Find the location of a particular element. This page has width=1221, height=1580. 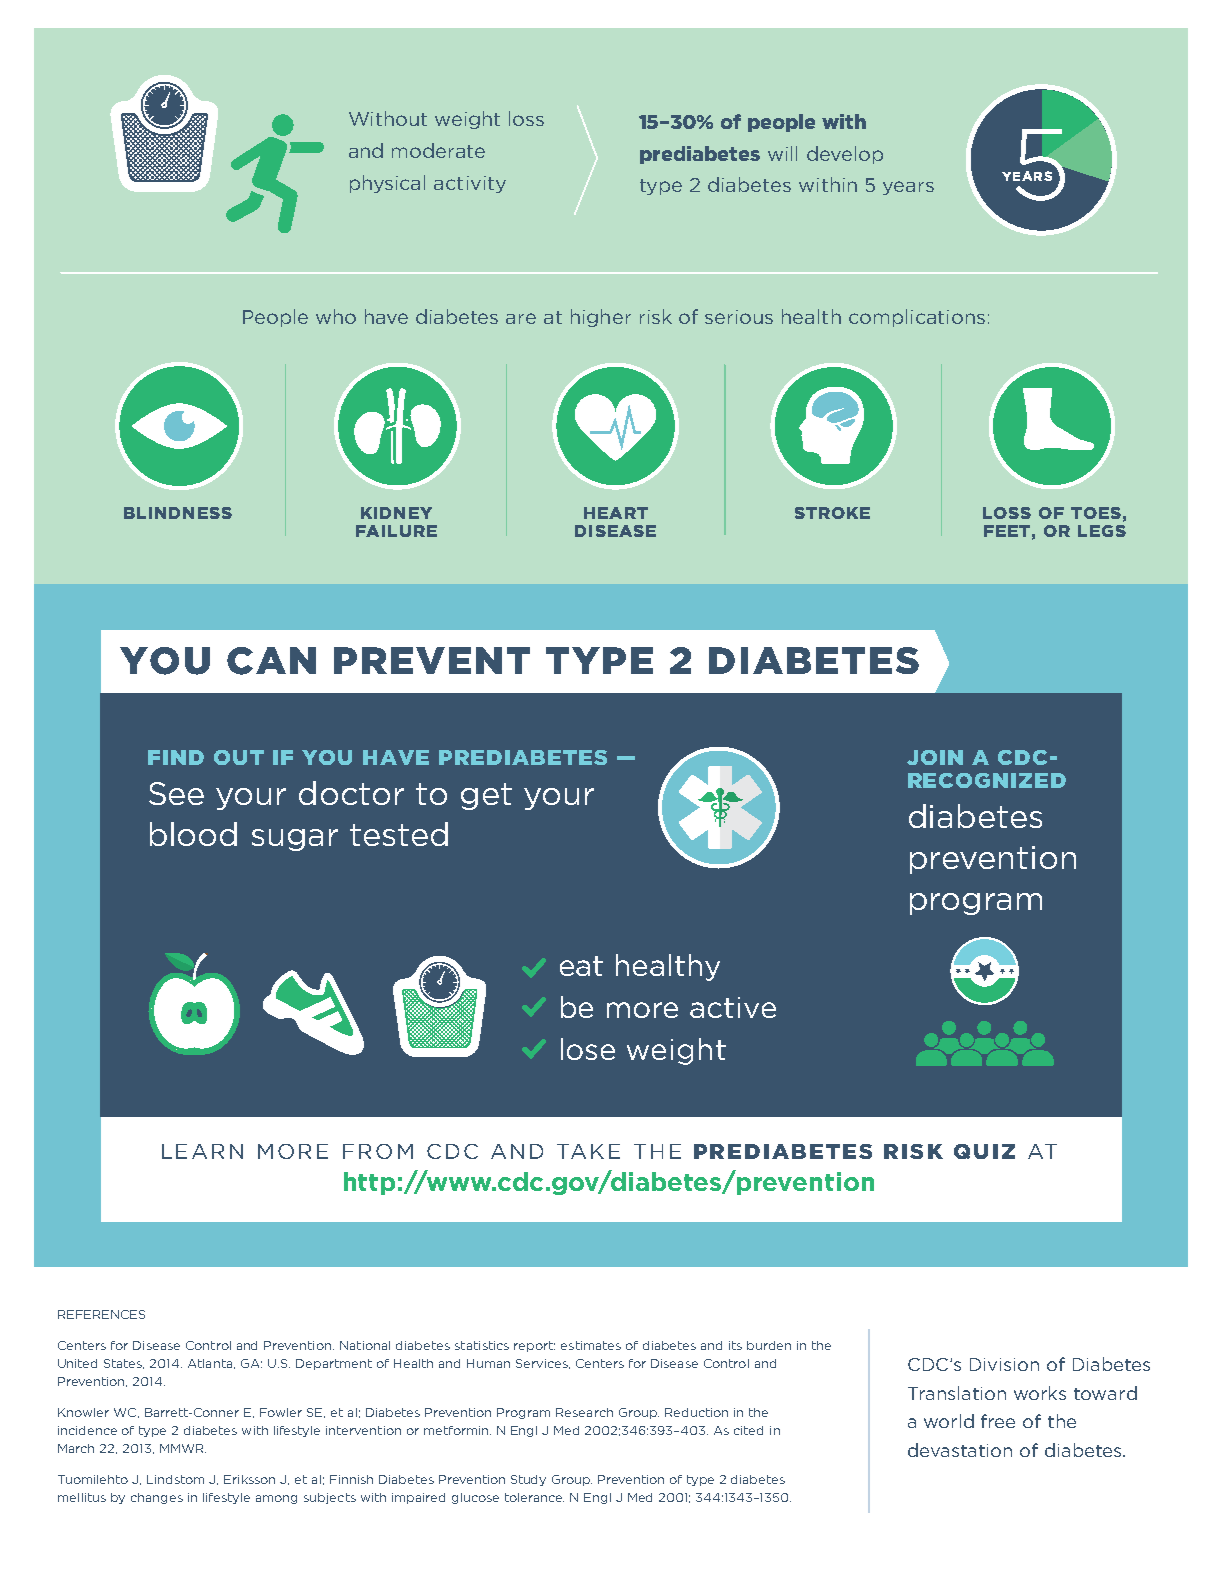

JOIN is located at coordinates (935, 757).
